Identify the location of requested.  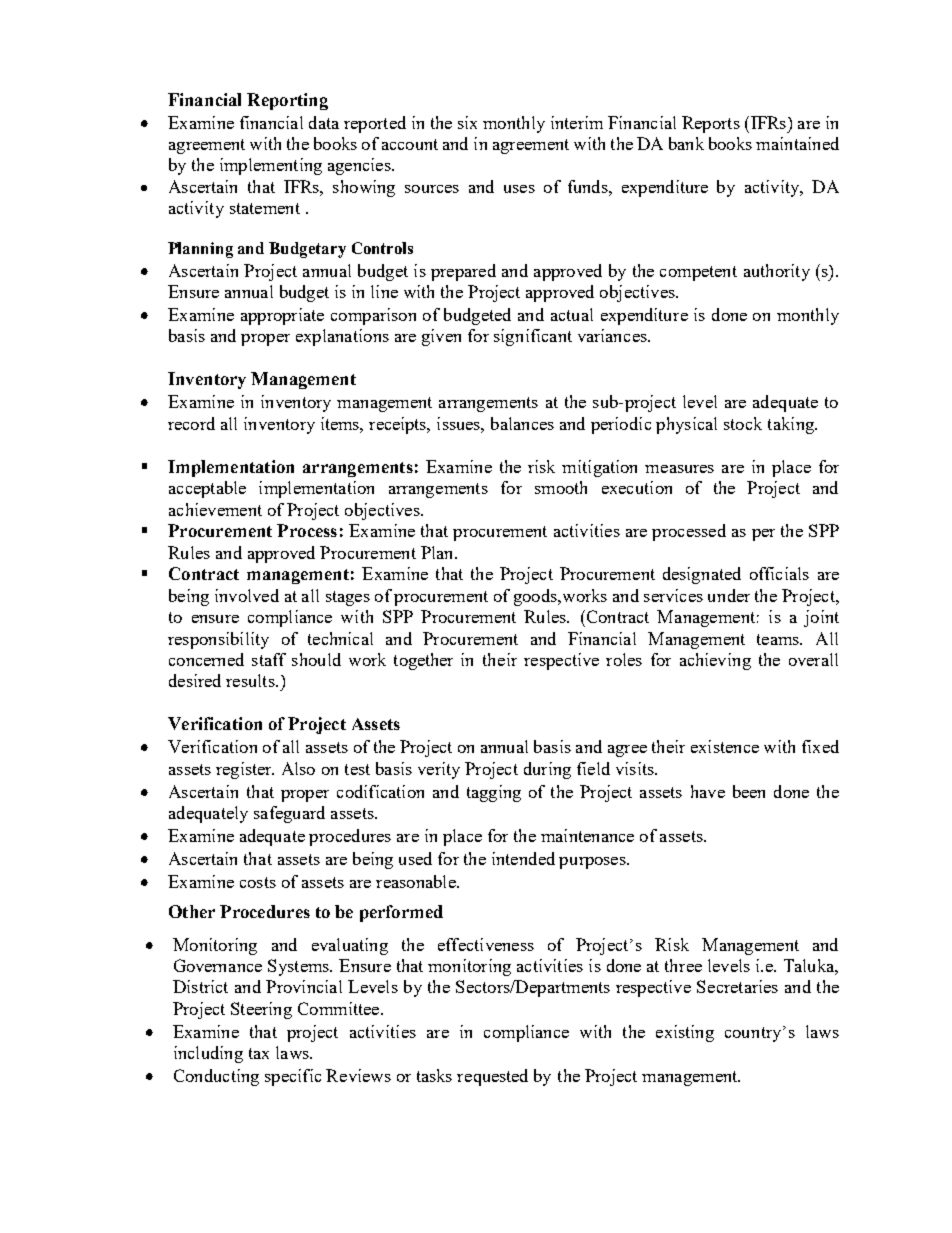
(492, 1077).
